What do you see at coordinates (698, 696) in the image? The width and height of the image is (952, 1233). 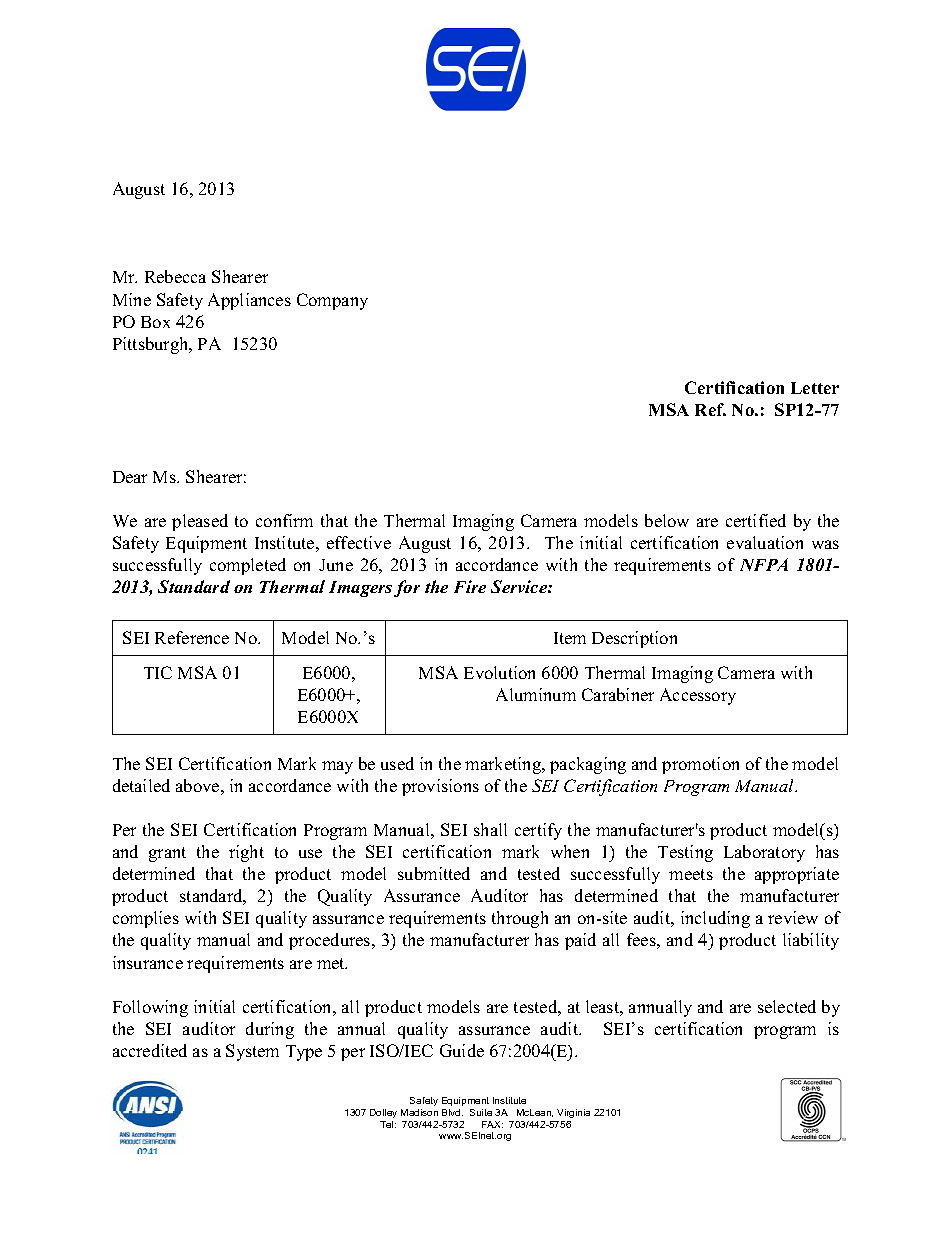 I see `Accessory` at bounding box center [698, 696].
